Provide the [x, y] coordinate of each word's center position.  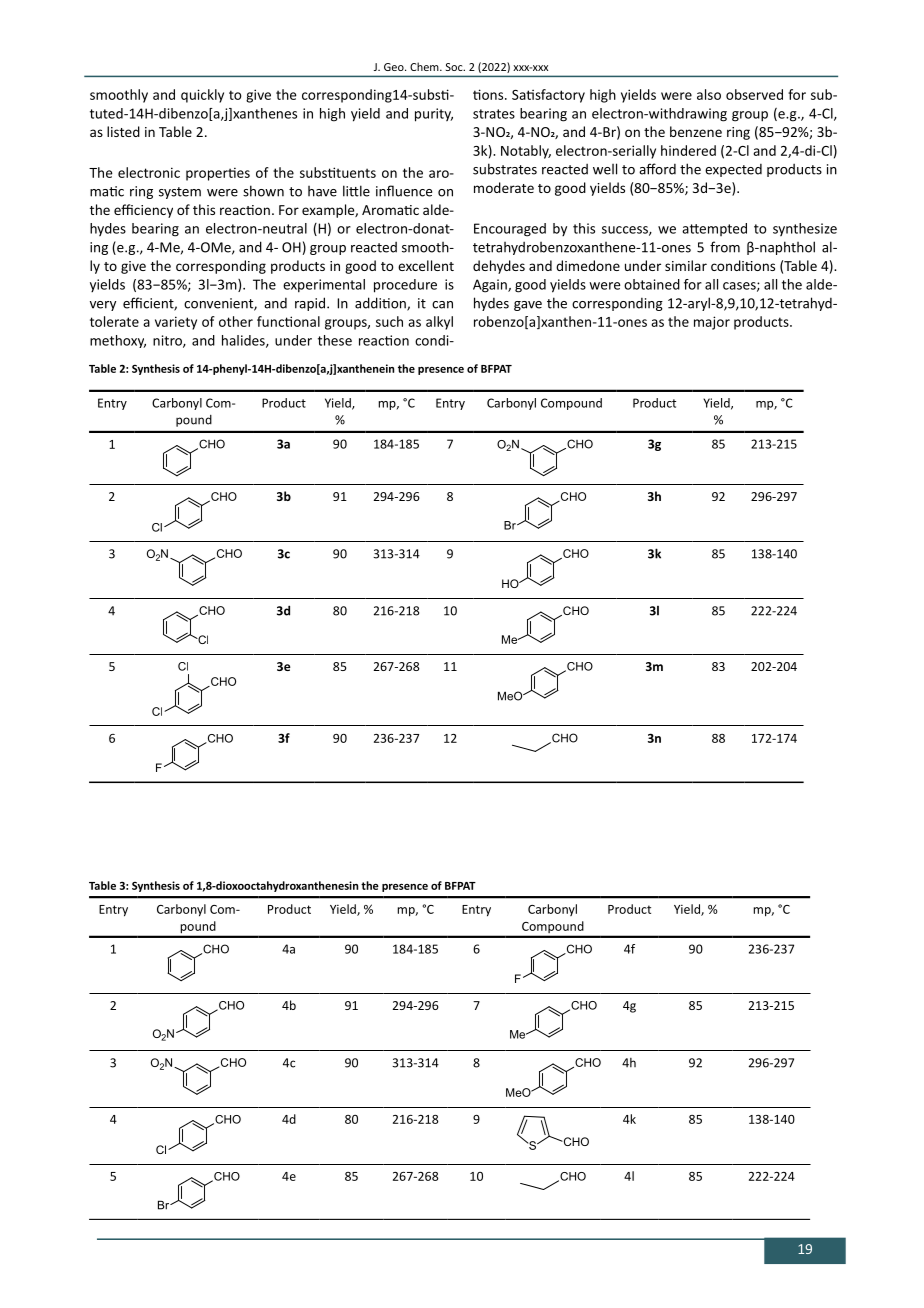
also [709, 94]
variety [176, 323]
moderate [504, 187]
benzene [696, 131]
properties [218, 174]
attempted [714, 229]
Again [491, 286]
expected [733, 170]
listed [123, 131]
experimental [324, 286]
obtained [652, 284]
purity [434, 115]
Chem [425, 66]
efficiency [143, 211]
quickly [202, 96]
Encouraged [510, 230]
